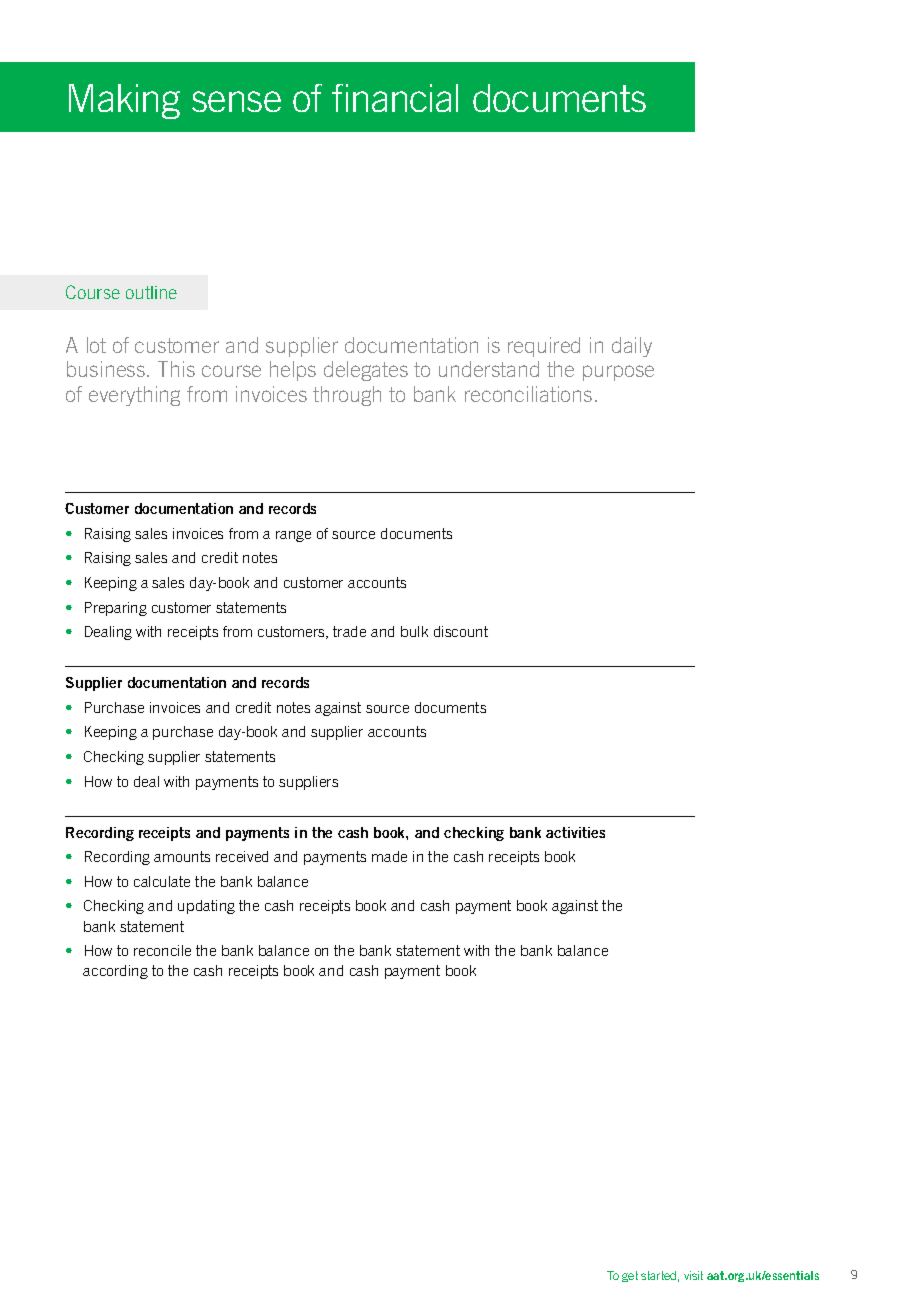 This screenshot has height=1308, width=924. I want to click on daily, so click(632, 347).
